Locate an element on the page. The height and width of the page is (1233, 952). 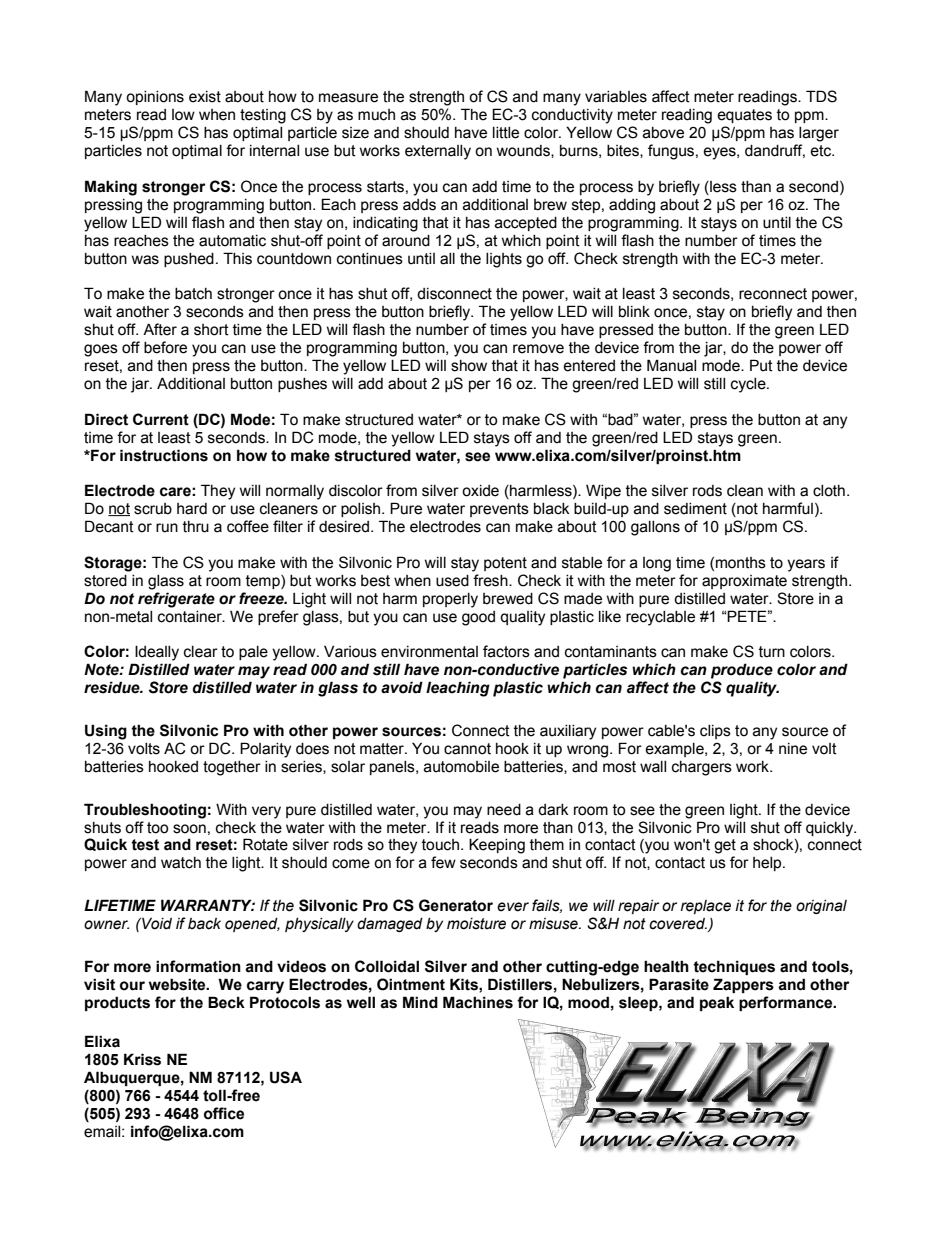
together is located at coordinates (232, 768).
